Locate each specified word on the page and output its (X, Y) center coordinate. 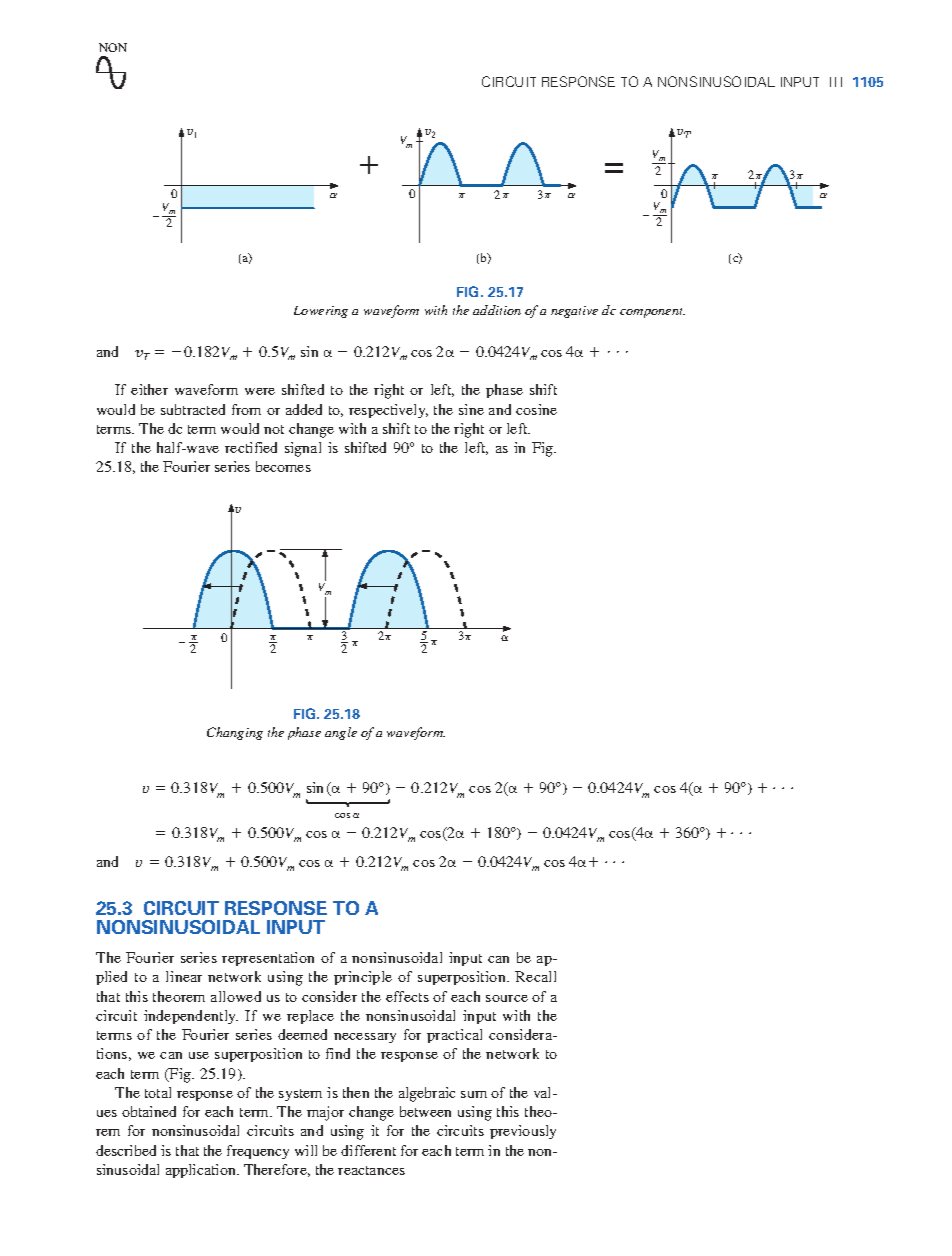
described (126, 1150)
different (368, 1150)
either (149, 389)
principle (363, 978)
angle (341, 733)
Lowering (321, 312)
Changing (235, 733)
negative (574, 312)
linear (184, 976)
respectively (388, 411)
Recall (535, 976)
